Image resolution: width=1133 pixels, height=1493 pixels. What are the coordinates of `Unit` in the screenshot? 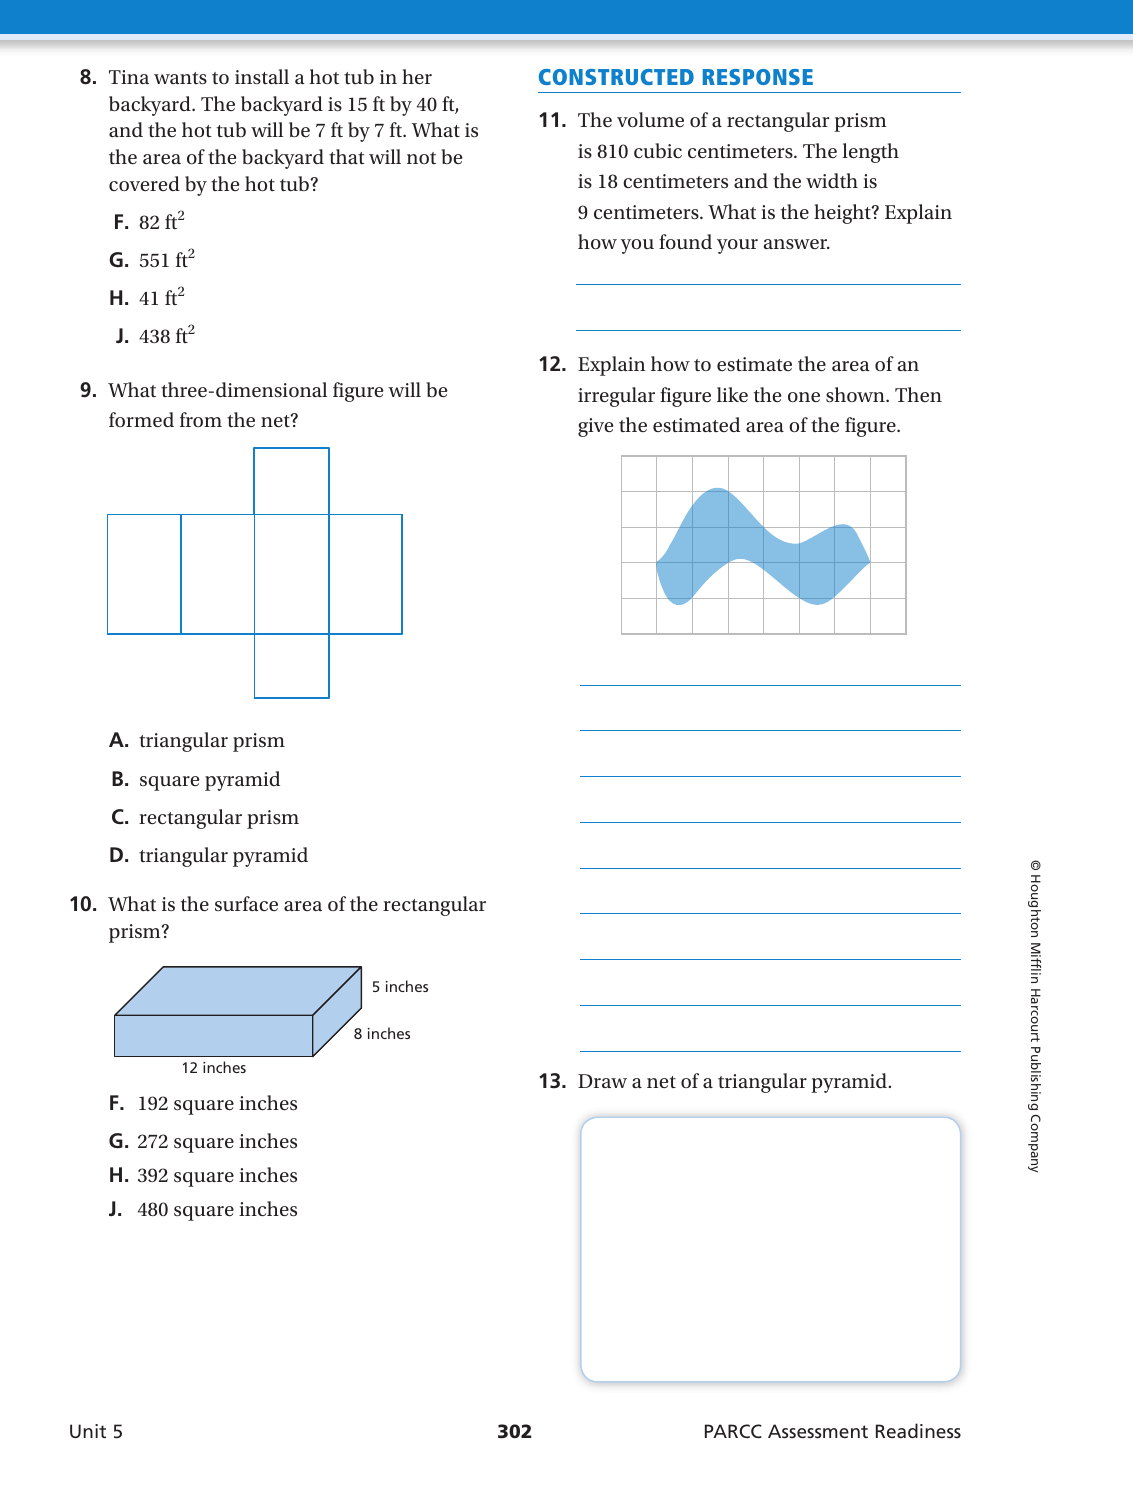 It's located at (88, 1431).
